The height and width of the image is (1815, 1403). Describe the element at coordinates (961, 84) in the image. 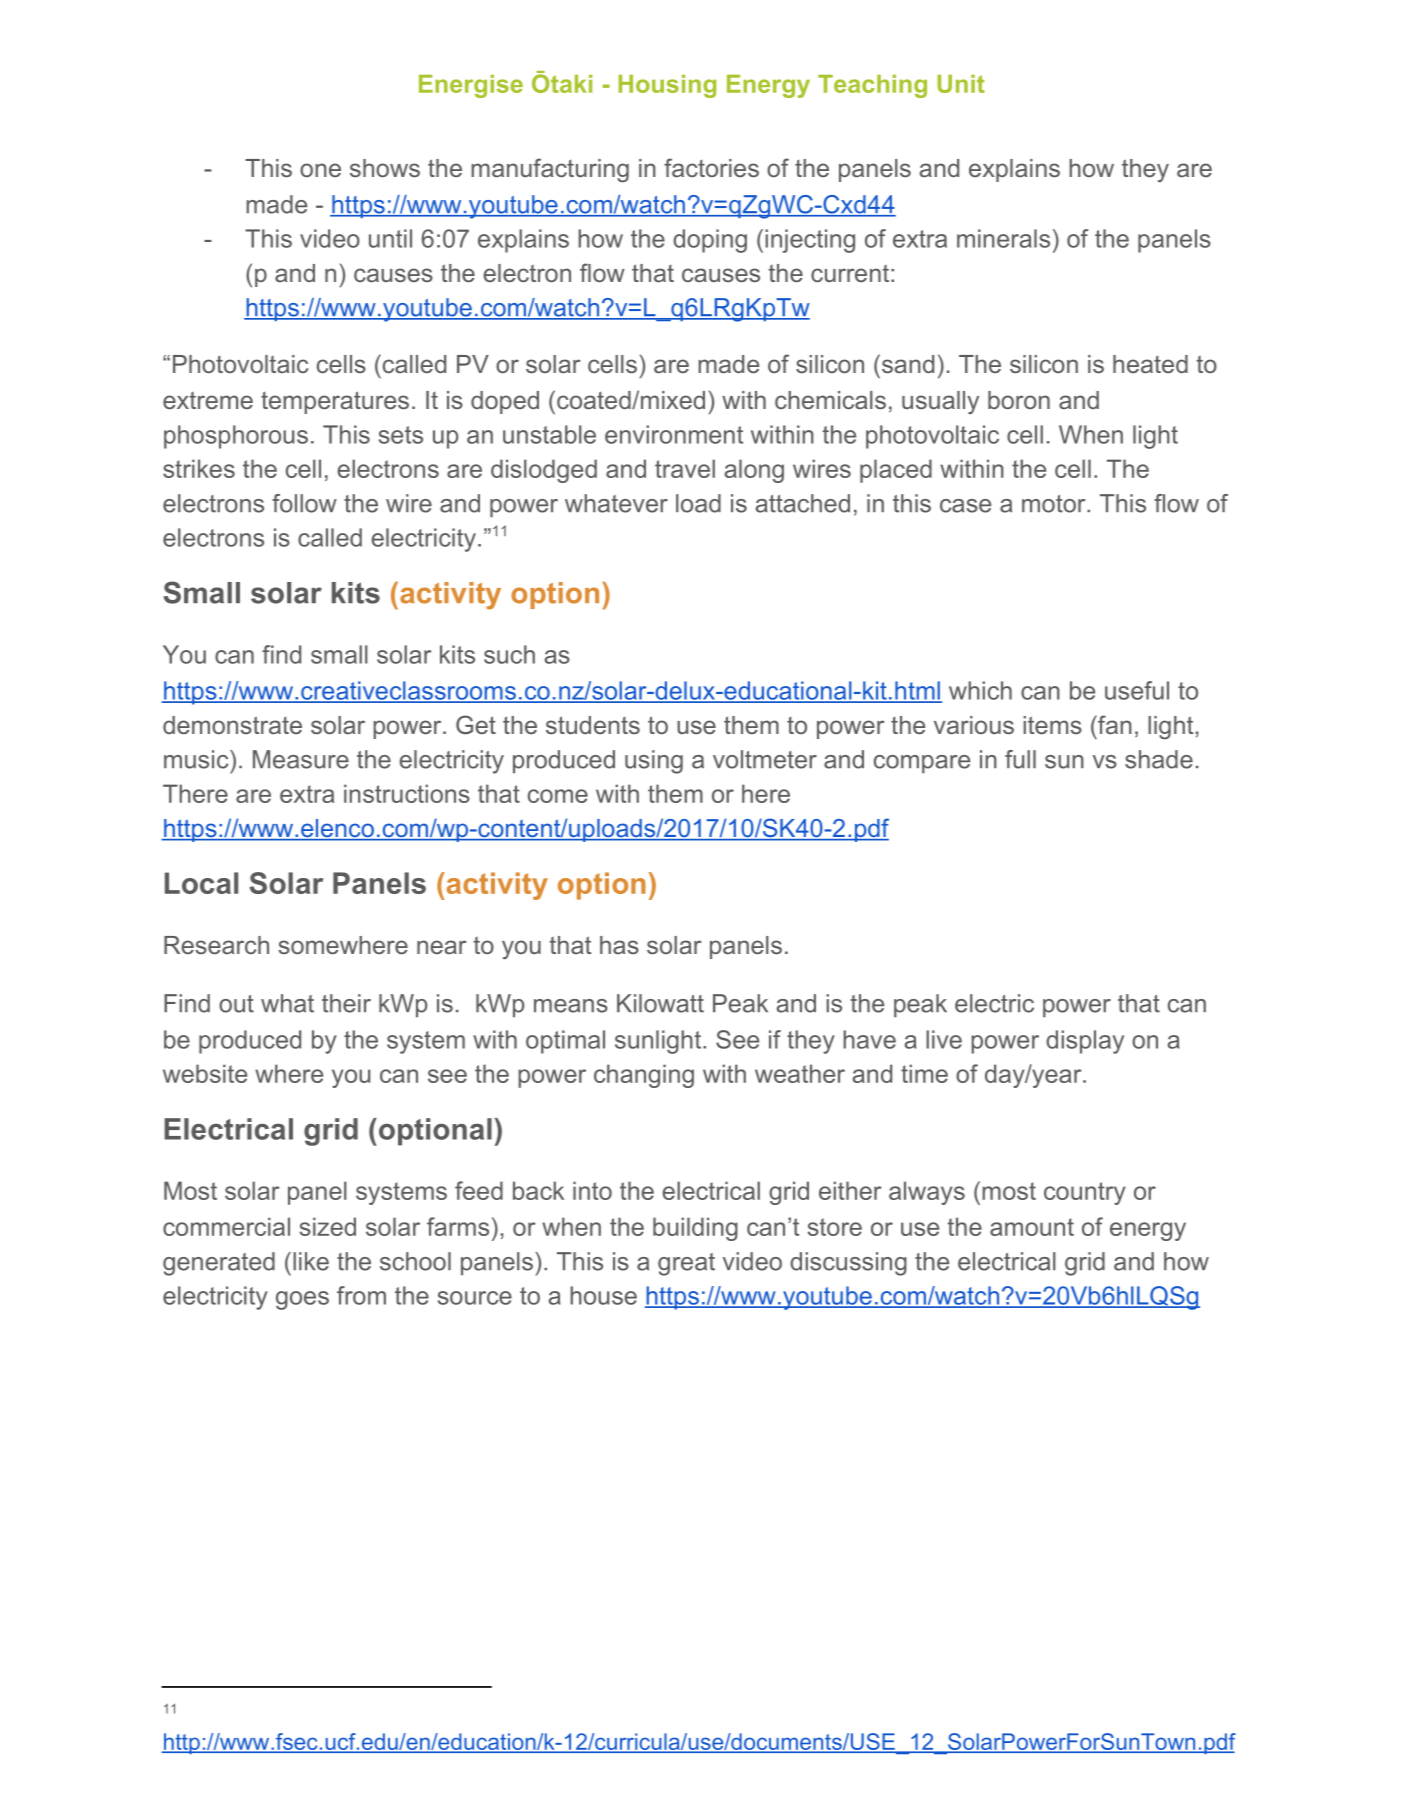

I see `Unit` at that location.
